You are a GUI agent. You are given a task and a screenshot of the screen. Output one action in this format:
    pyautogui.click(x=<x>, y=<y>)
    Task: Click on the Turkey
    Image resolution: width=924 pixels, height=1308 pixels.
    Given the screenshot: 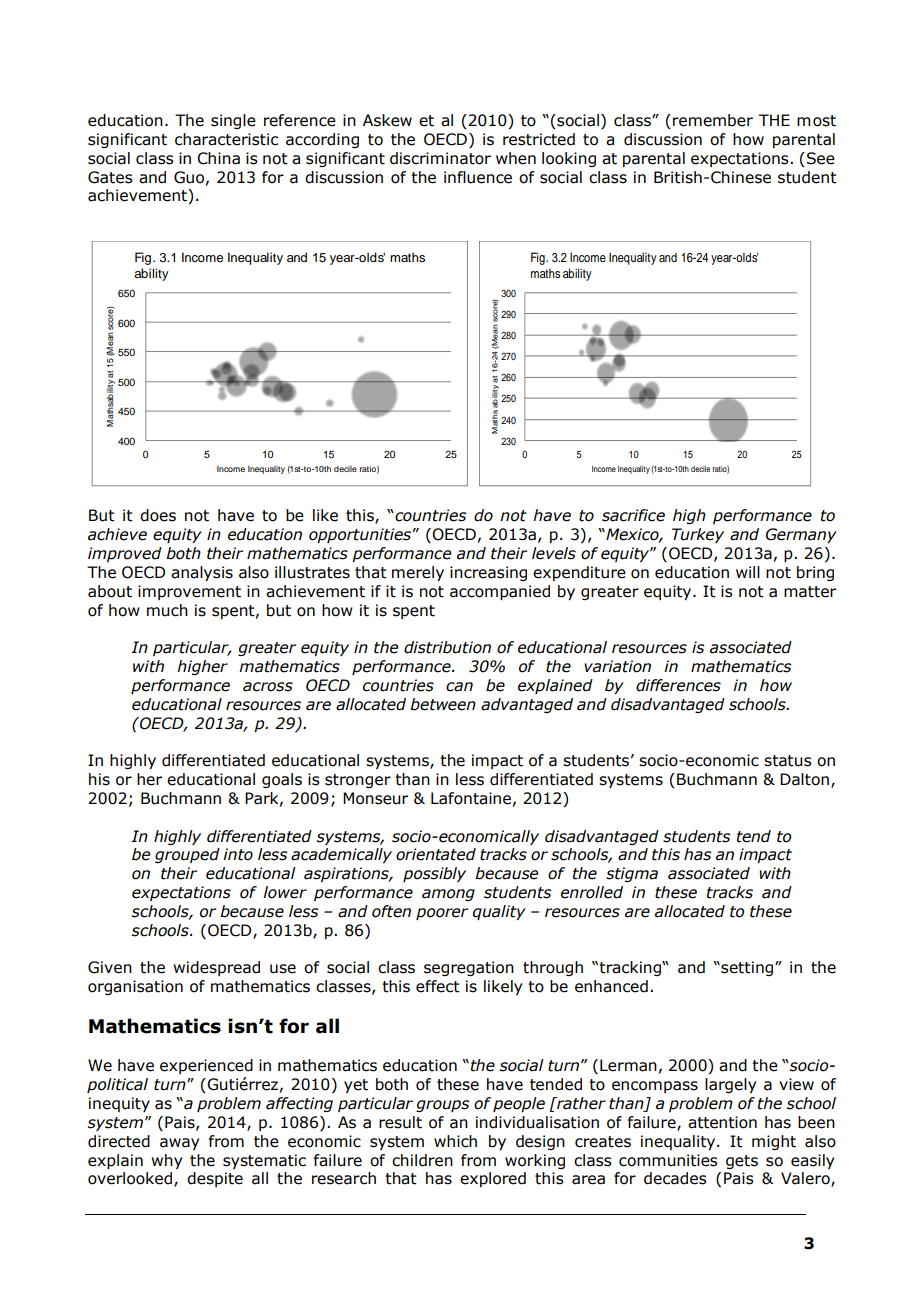 What is the action you would take?
    pyautogui.click(x=698, y=535)
